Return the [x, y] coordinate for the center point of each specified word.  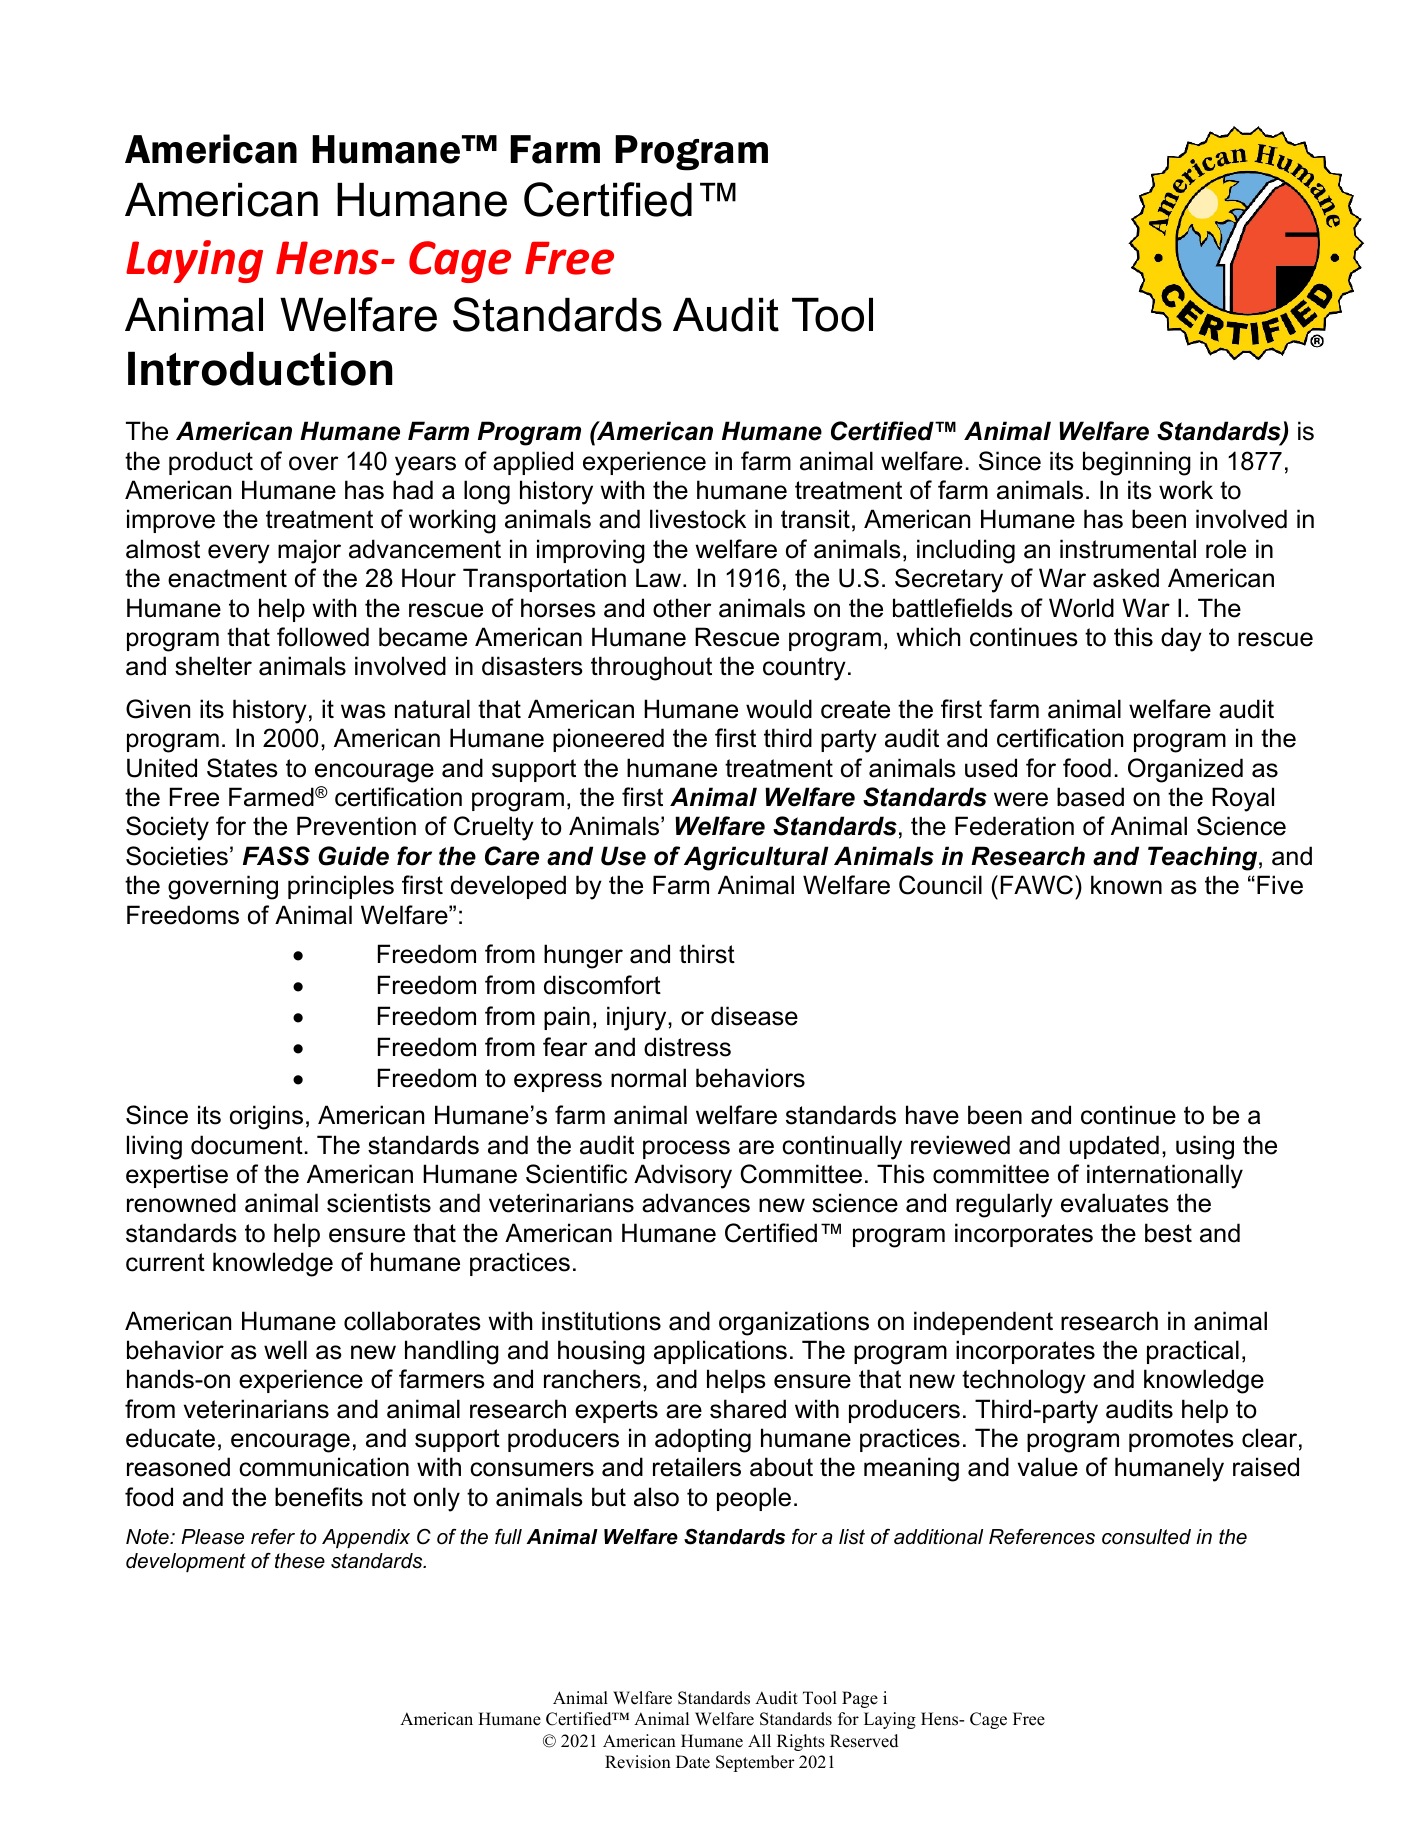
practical [1193, 1352]
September [755, 1763]
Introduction [260, 369]
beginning [1137, 463]
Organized [1185, 770]
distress [687, 1047]
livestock [698, 519]
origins [266, 1117]
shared [748, 1409]
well [285, 1350]
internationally [1165, 1176]
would [779, 709]
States [242, 768]
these [300, 1561]
